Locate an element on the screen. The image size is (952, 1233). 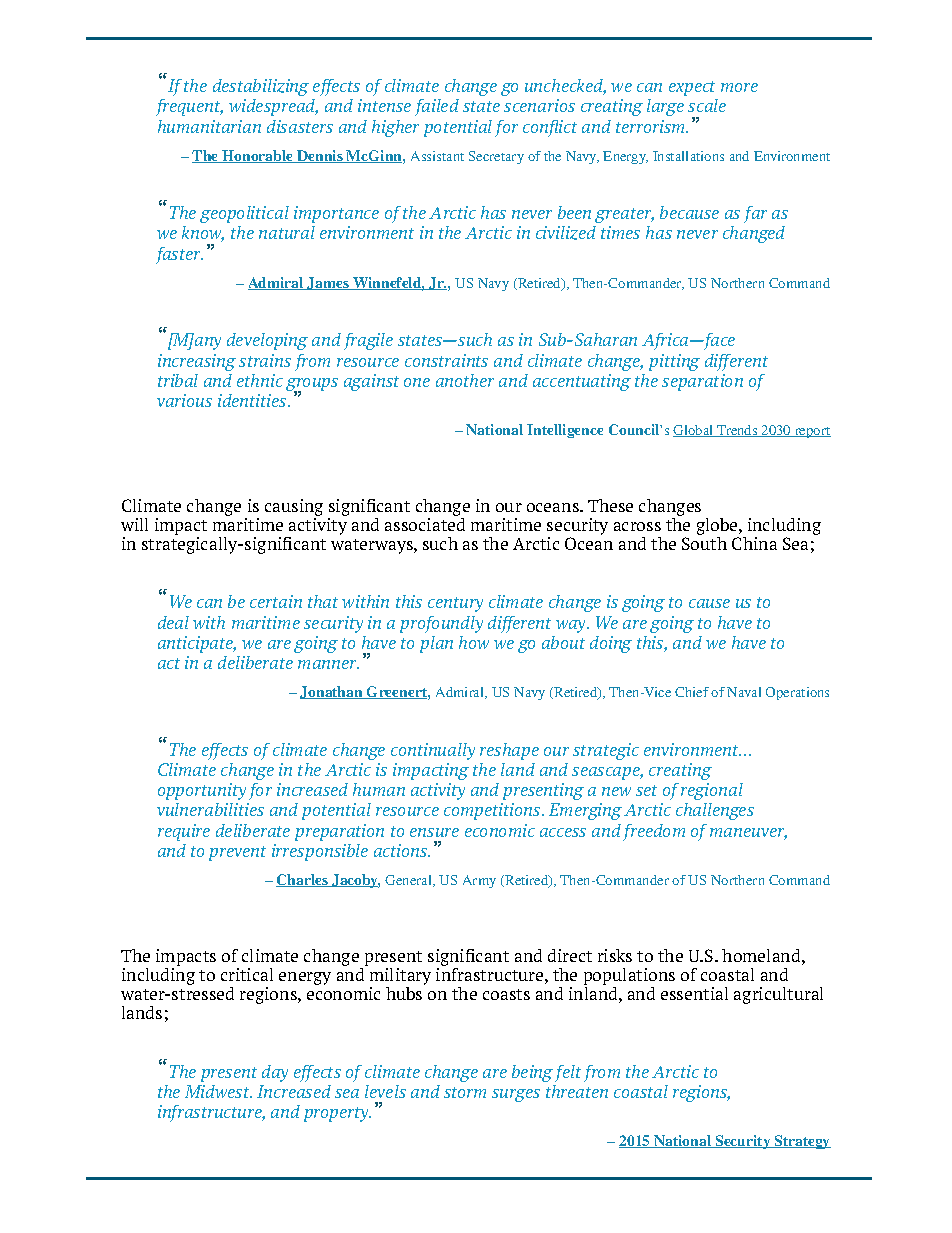
globe is located at coordinates (718, 526).
